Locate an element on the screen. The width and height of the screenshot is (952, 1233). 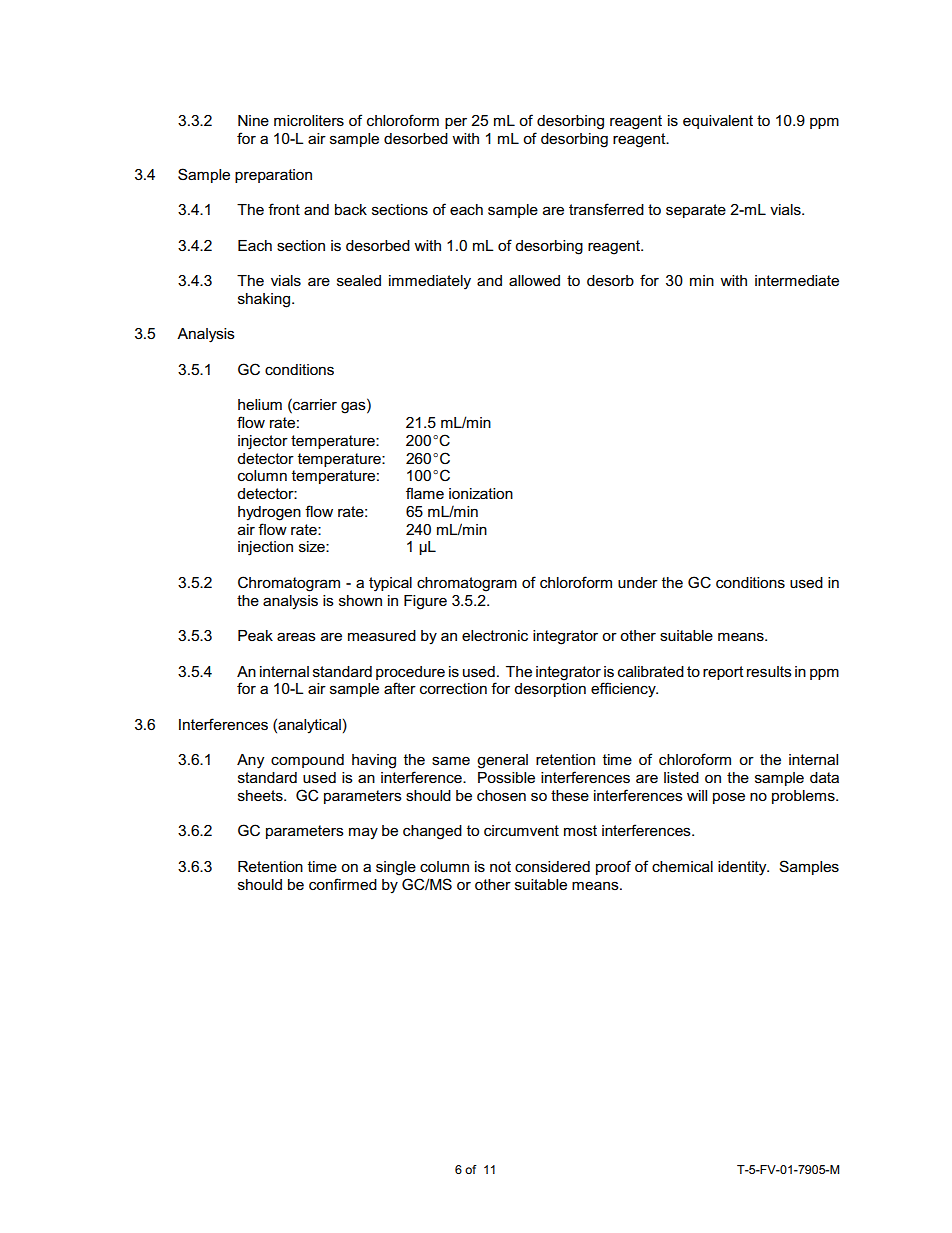
equivalent is located at coordinates (718, 122).
